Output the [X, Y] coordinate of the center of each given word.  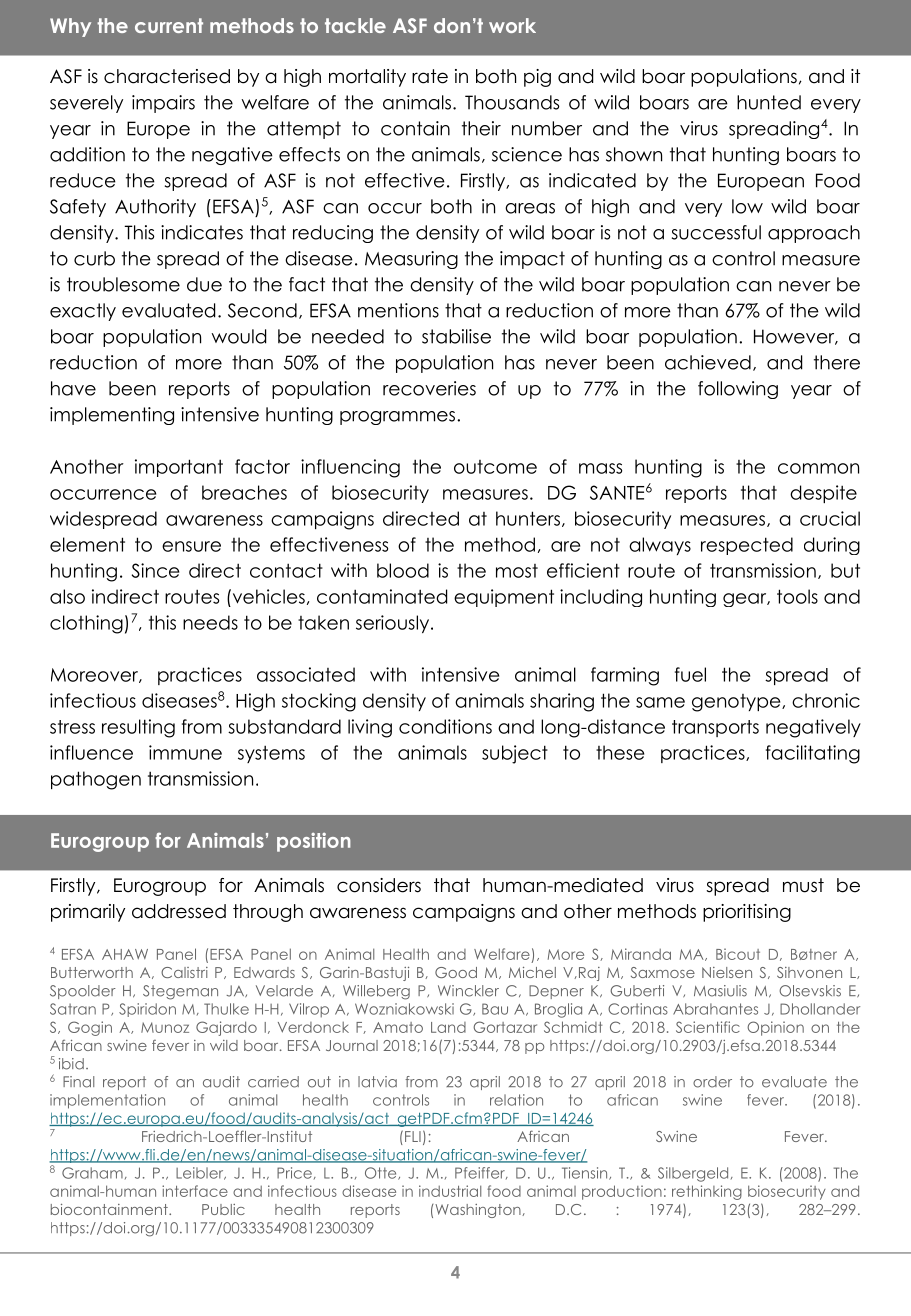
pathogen [96, 780]
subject [515, 754]
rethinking [707, 1192]
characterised [167, 76]
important [179, 468]
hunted [769, 102]
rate [430, 76]
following [738, 390]
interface [195, 1191]
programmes [399, 418]
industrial [450, 1191]
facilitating [813, 754]
